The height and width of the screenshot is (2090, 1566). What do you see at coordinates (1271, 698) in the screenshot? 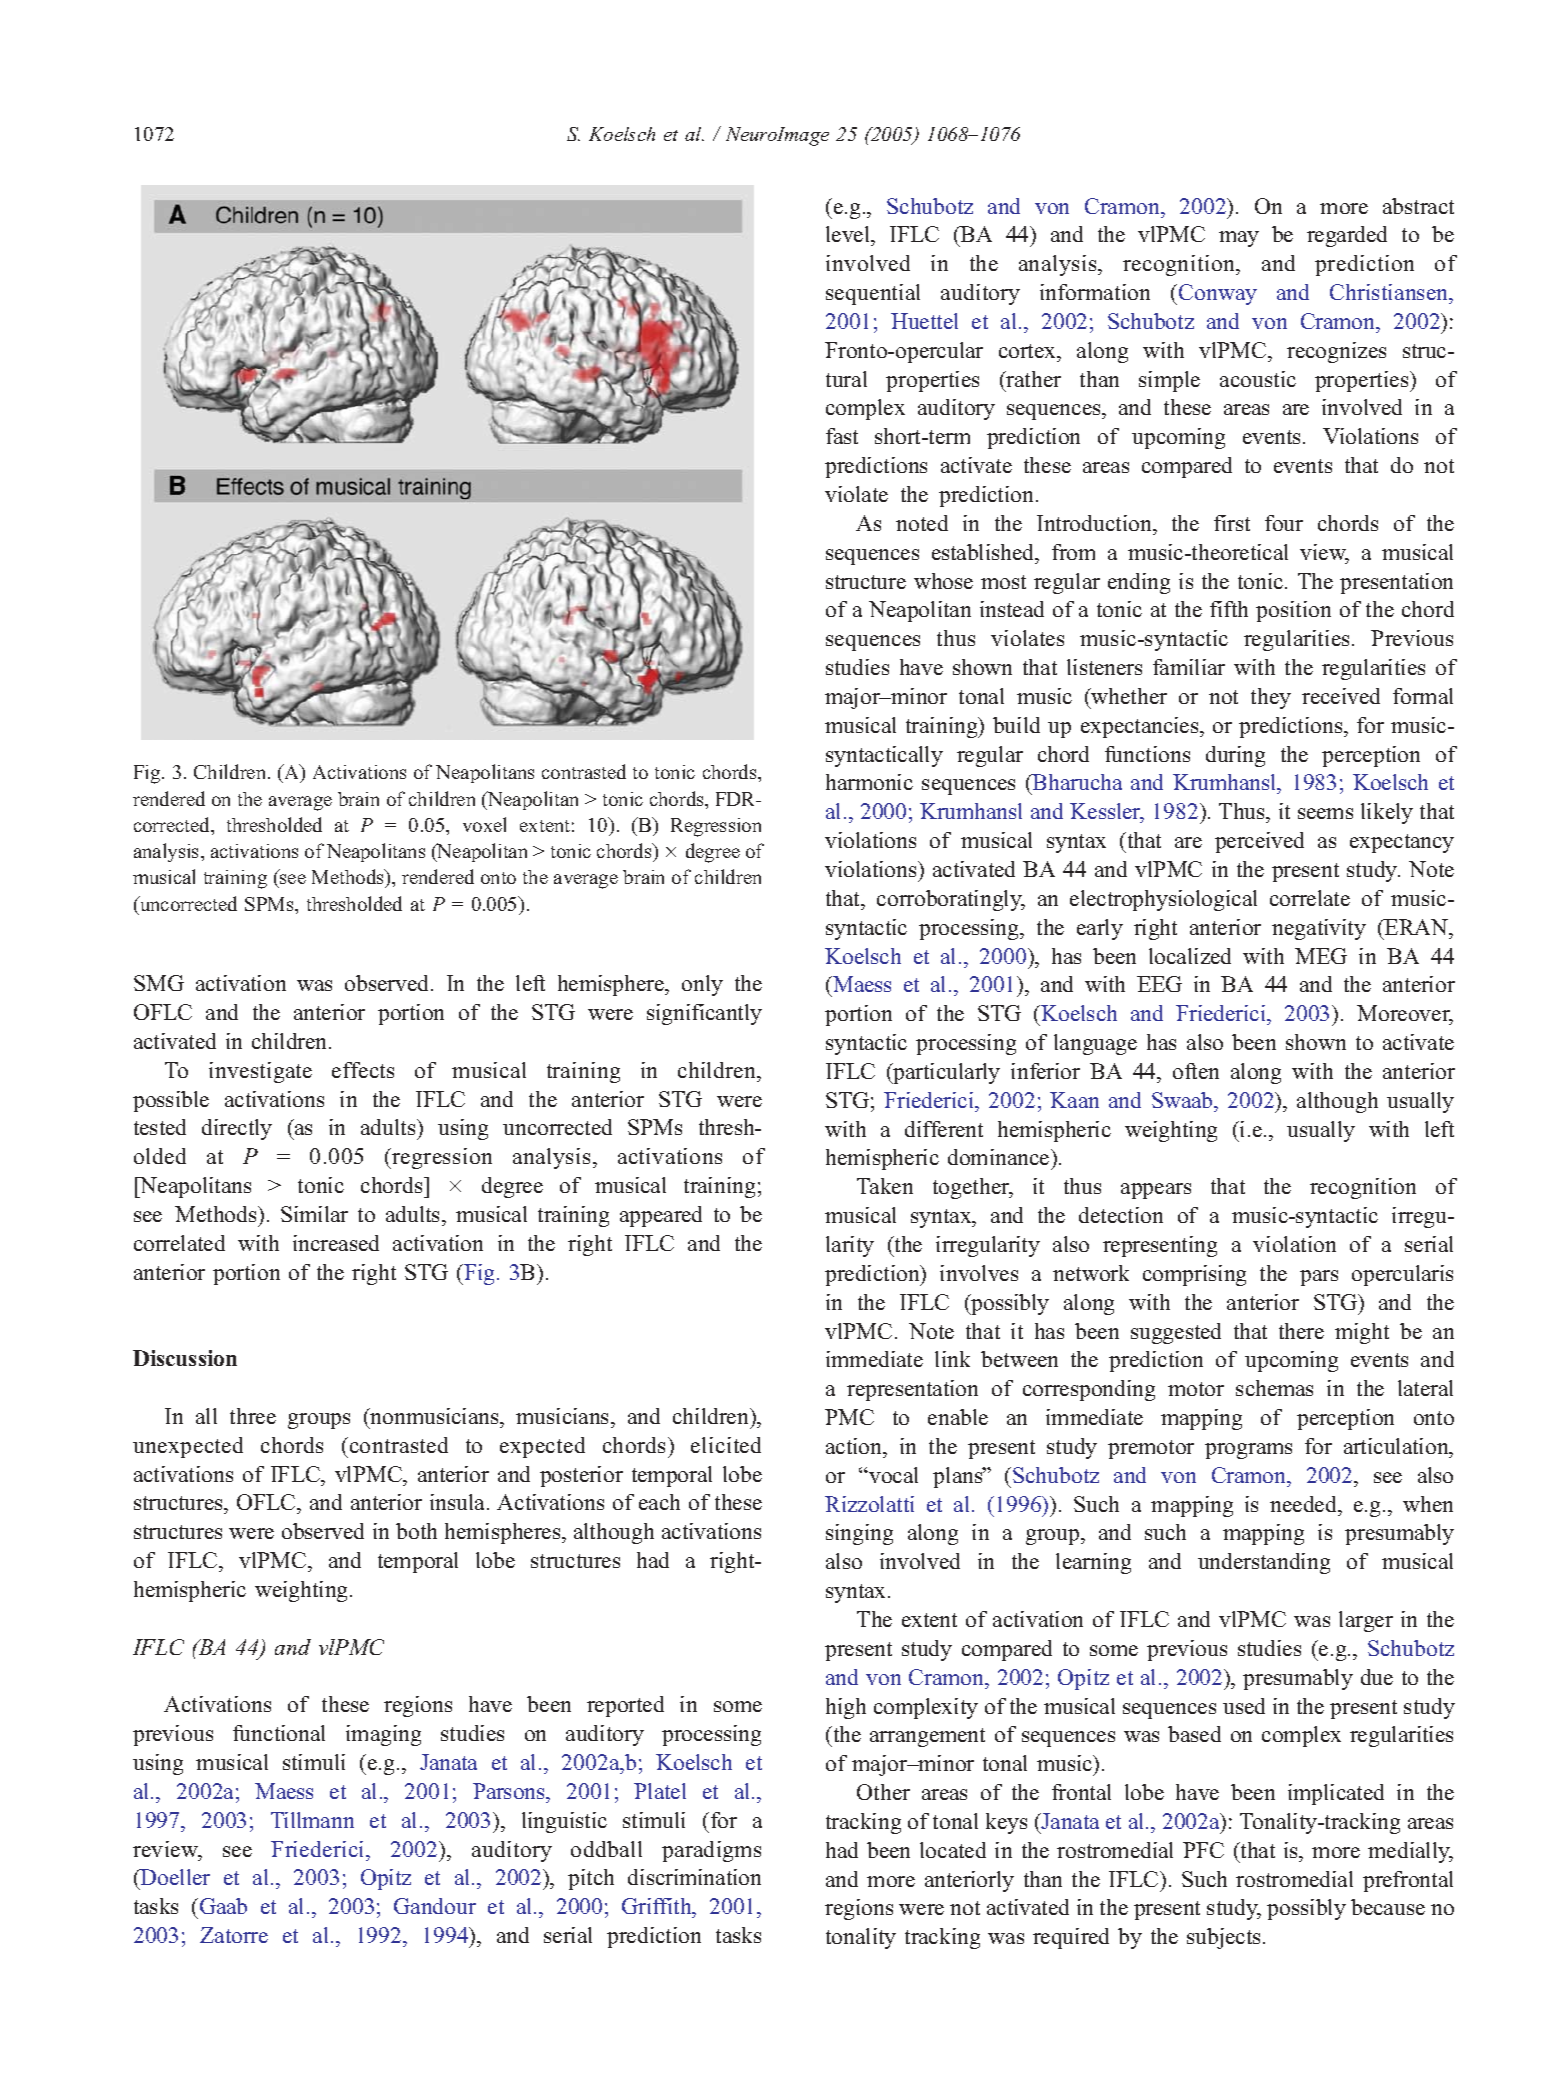
I see `they` at bounding box center [1271, 698].
